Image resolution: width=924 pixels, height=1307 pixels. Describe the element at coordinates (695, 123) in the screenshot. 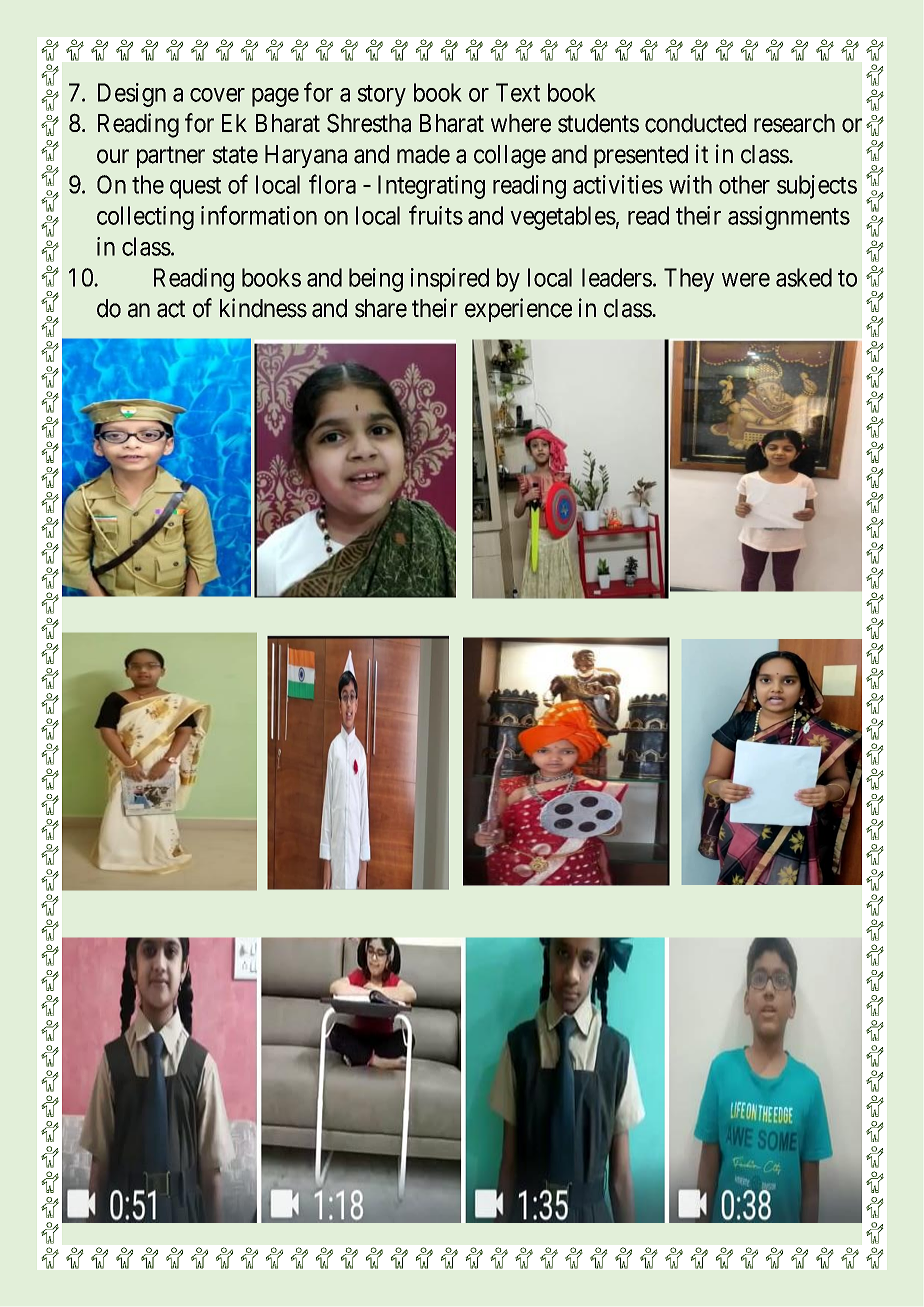

I see `conducted` at that location.
